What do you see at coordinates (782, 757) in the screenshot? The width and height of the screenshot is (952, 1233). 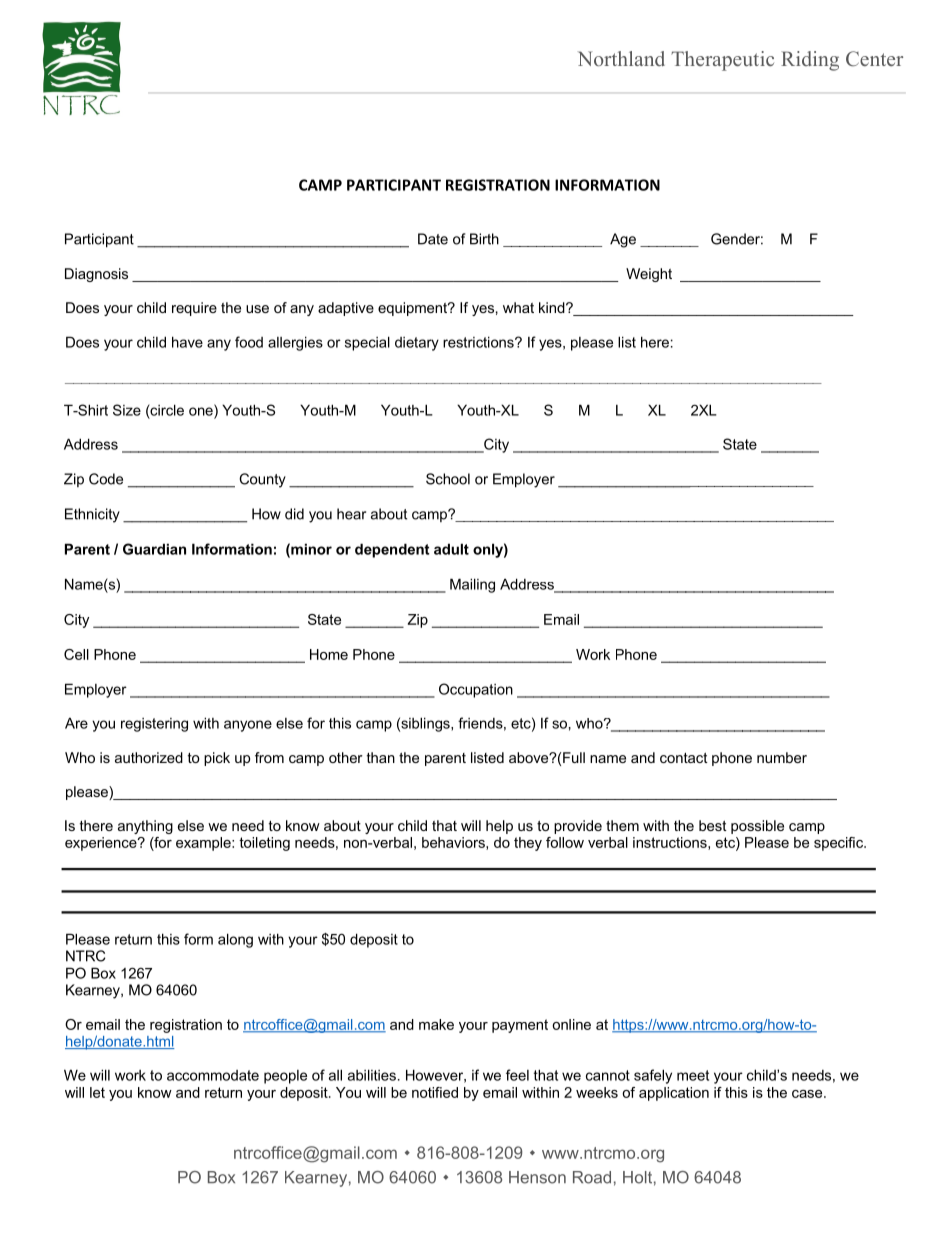 I see `number` at bounding box center [782, 757].
